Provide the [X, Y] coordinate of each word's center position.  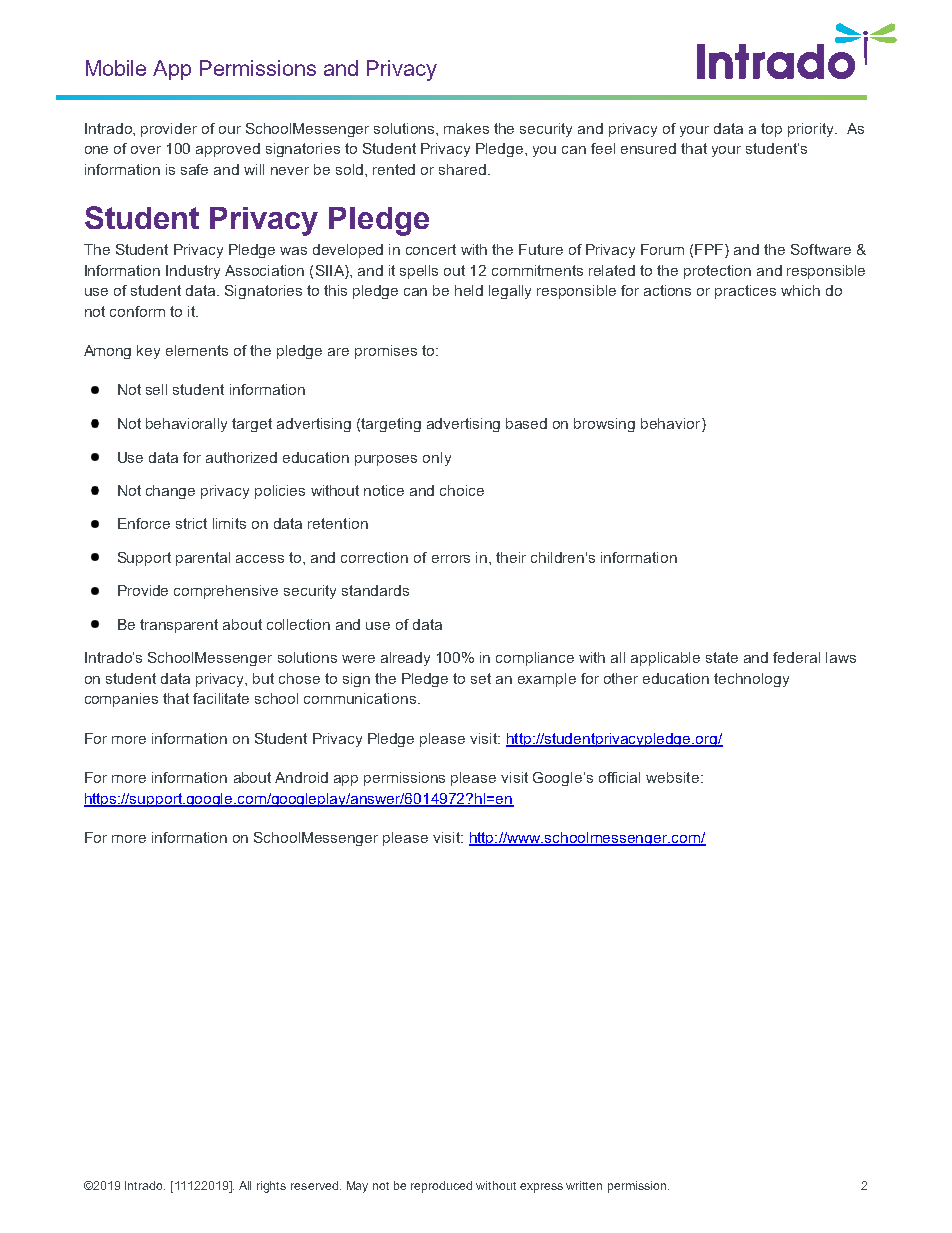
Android [301, 777]
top [771, 130]
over [146, 150]
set [481, 678]
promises [386, 352]
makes [466, 128]
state [722, 657]
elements [197, 350]
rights [271, 1187]
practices [745, 292]
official [619, 777]
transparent [179, 626]
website [672, 777]
